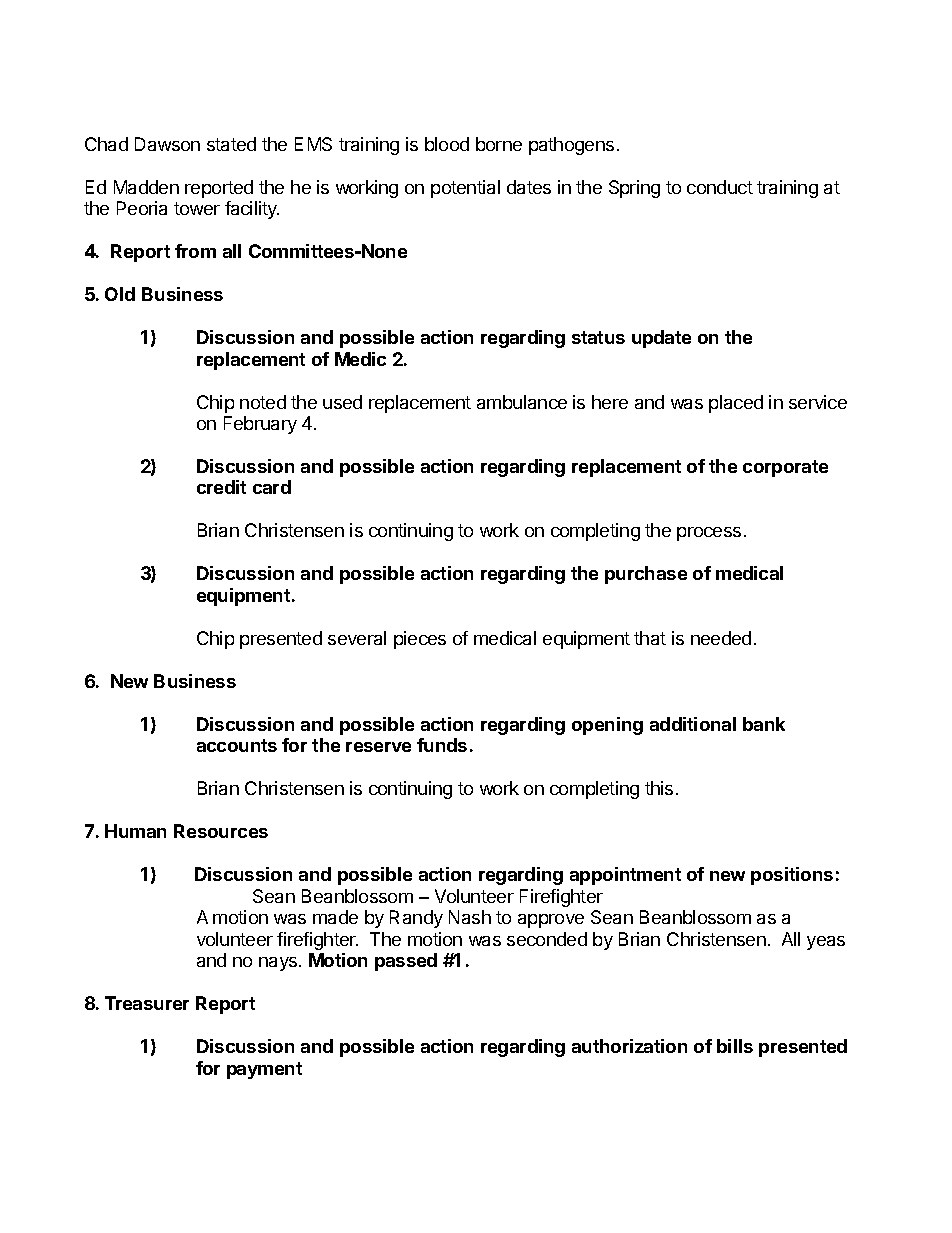  I want to click on funds, so click(442, 745).
